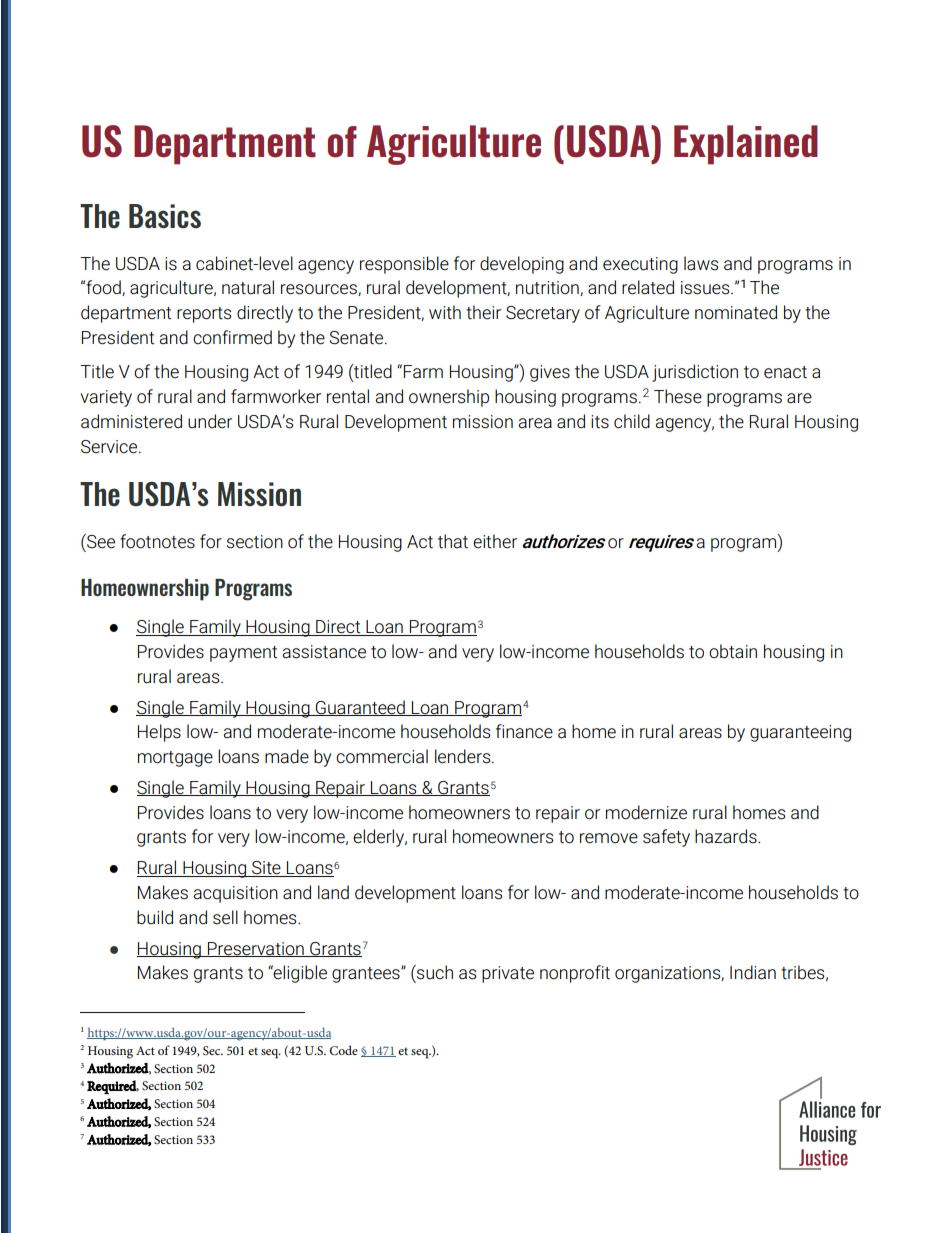 The height and width of the image is (1233, 952). What do you see at coordinates (678, 396) in the image?
I see `These` at bounding box center [678, 396].
